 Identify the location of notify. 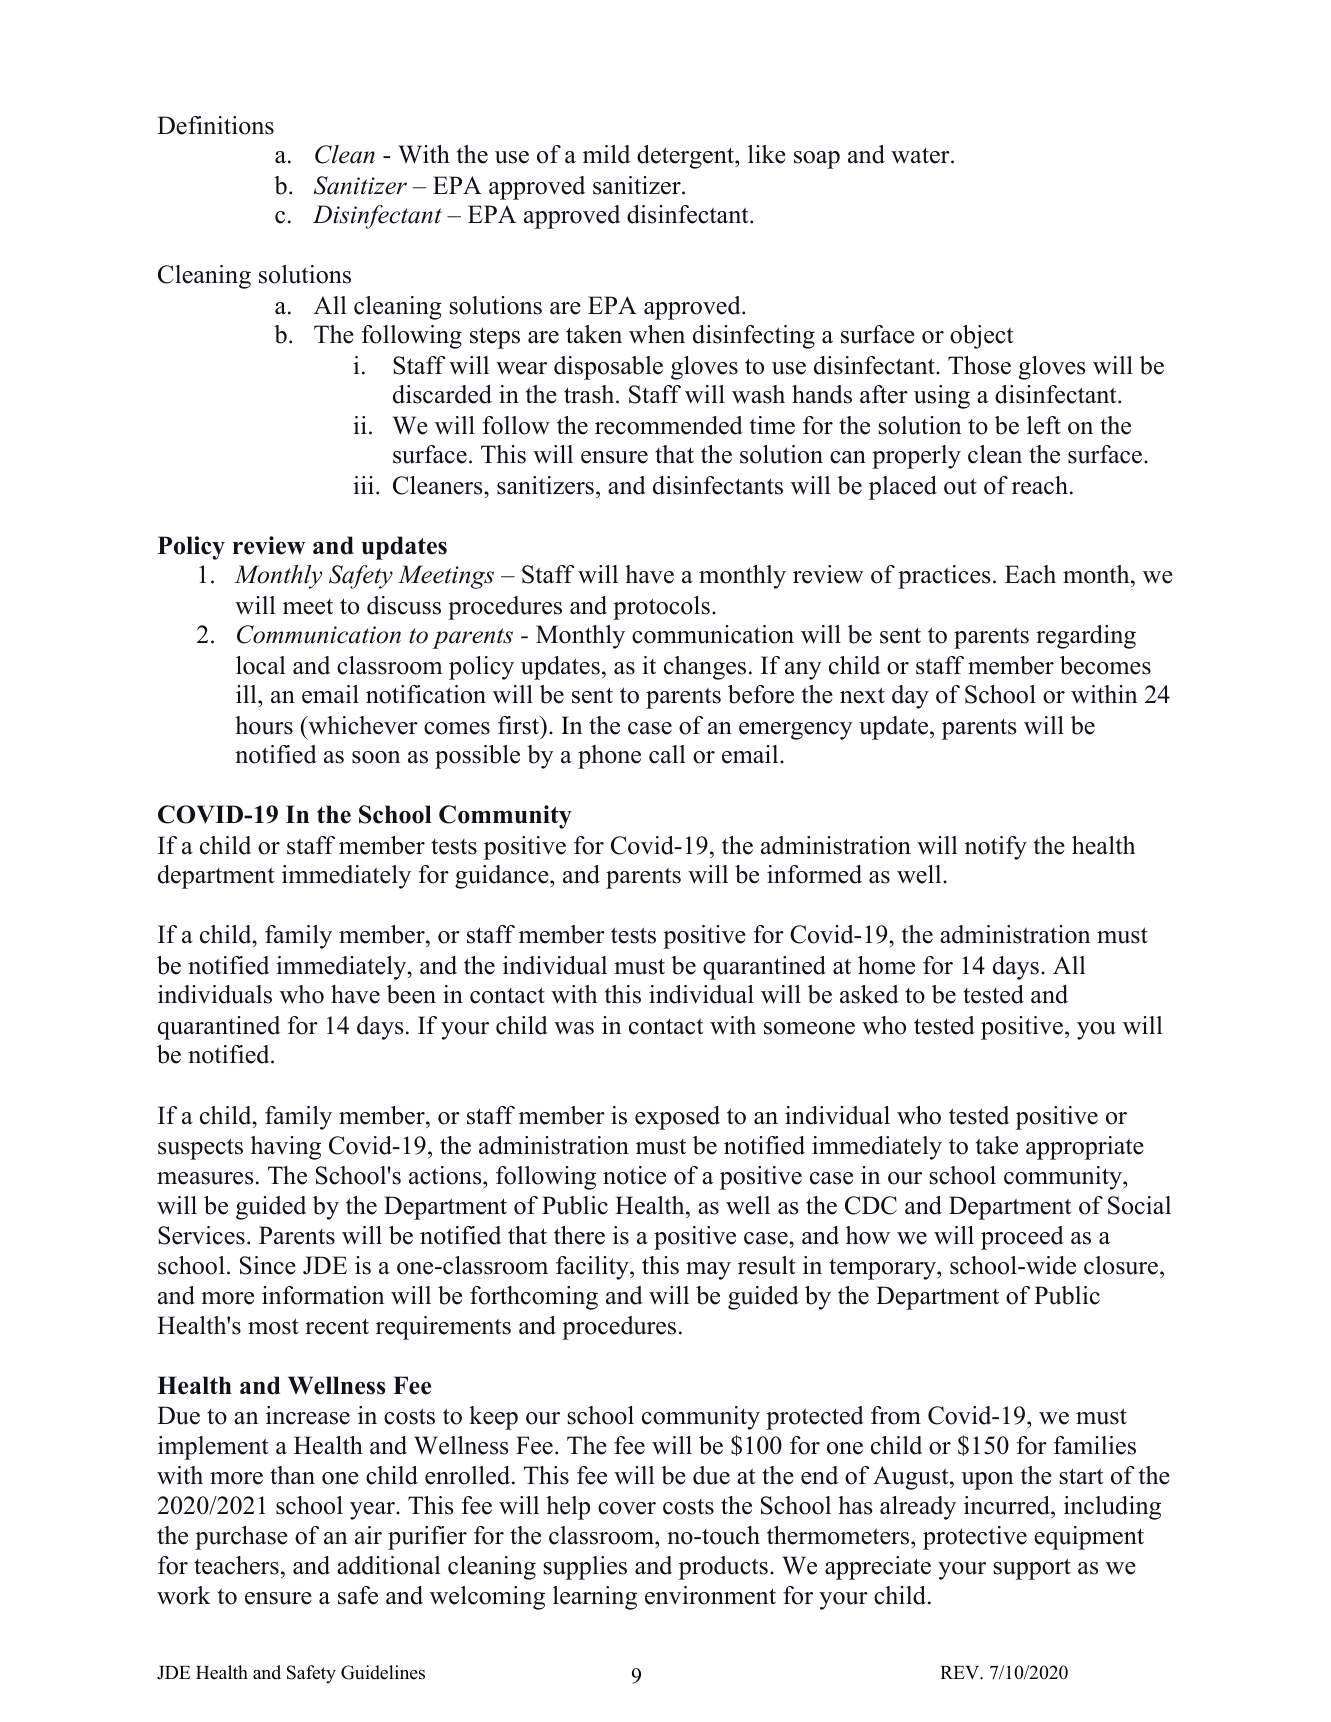
(996, 848).
